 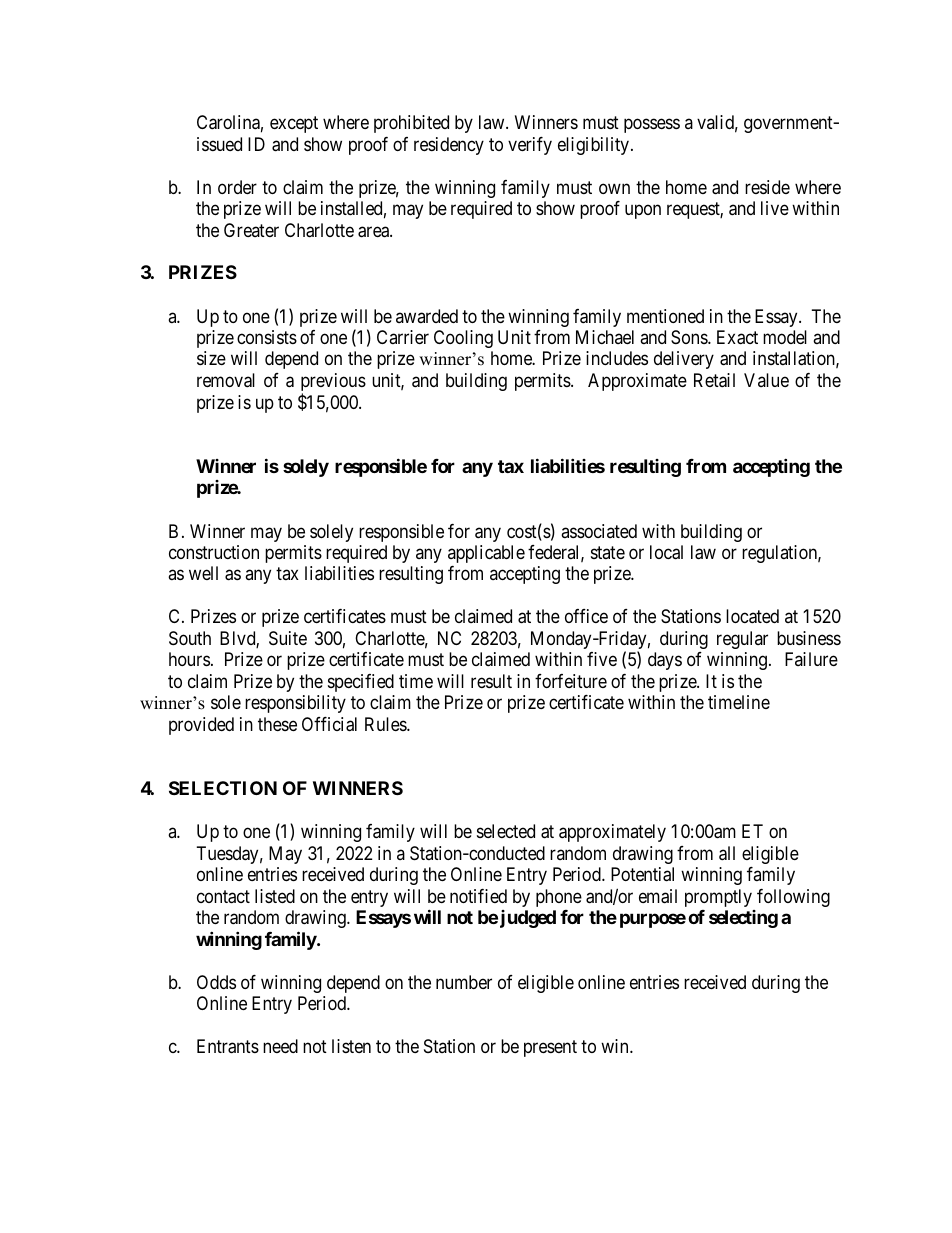 What do you see at coordinates (486, 554) in the image?
I see `applicable` at bounding box center [486, 554].
